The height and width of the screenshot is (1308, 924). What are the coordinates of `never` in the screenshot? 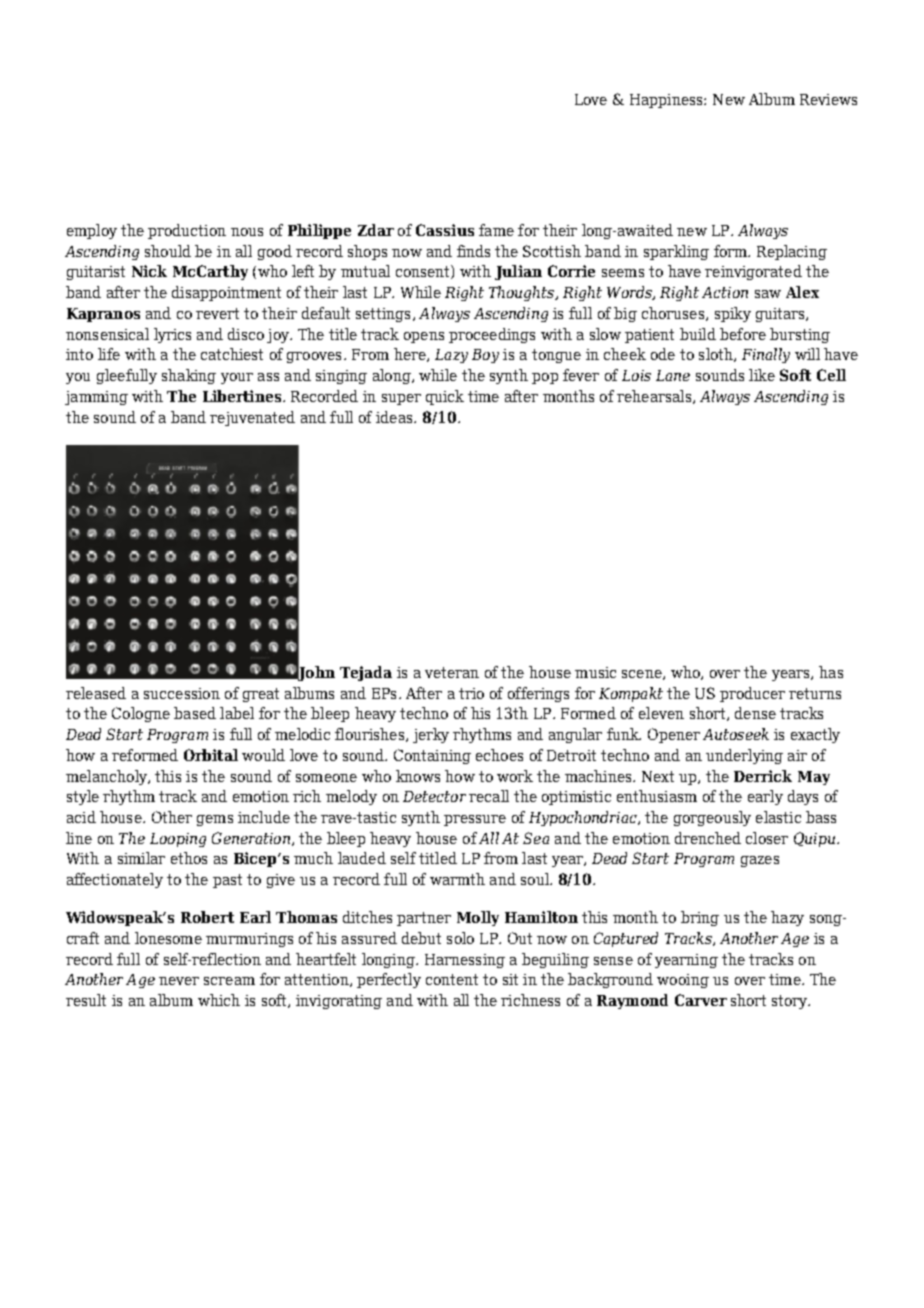 It's located at (179, 981).
